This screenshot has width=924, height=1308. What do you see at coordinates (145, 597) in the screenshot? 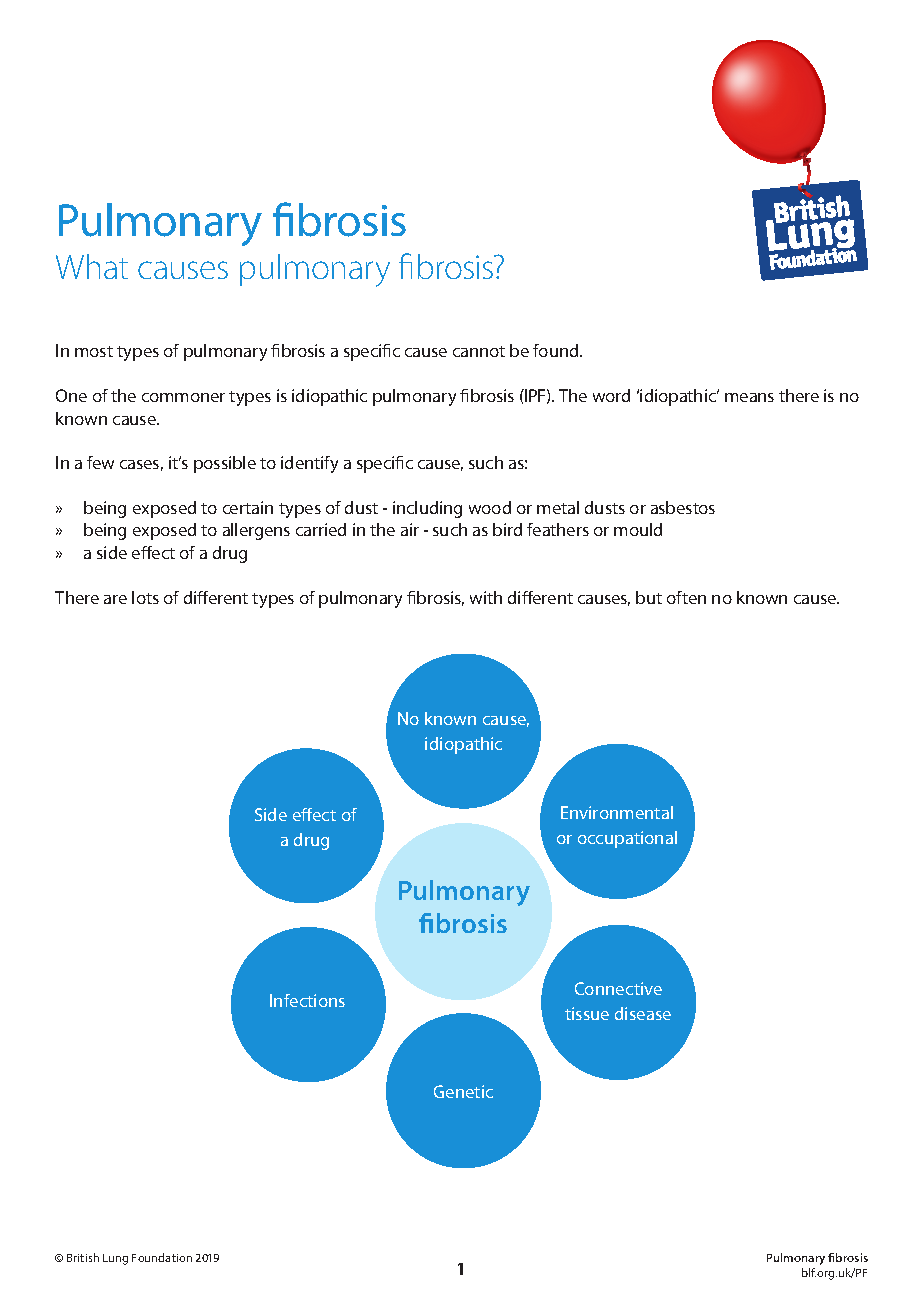
I see `lots` at bounding box center [145, 597].
